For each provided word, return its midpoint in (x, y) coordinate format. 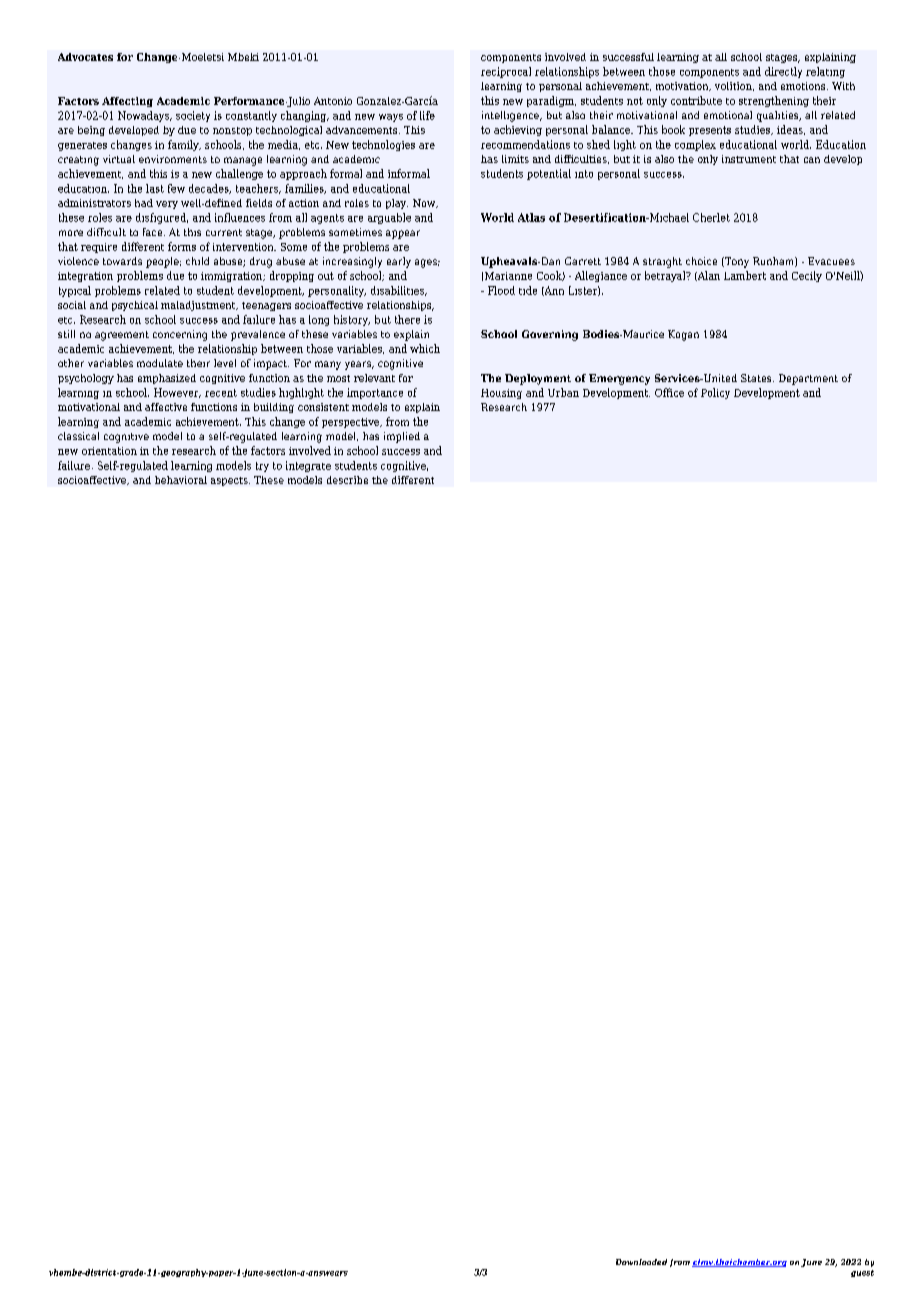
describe (347, 480)
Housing (501, 394)
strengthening (774, 101)
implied (402, 437)
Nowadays (144, 116)
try (262, 467)
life (427, 115)
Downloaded (641, 1262)
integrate (308, 466)
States (757, 378)
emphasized (167, 379)
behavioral (181, 480)
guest (862, 1273)
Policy (715, 393)
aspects (230, 481)
